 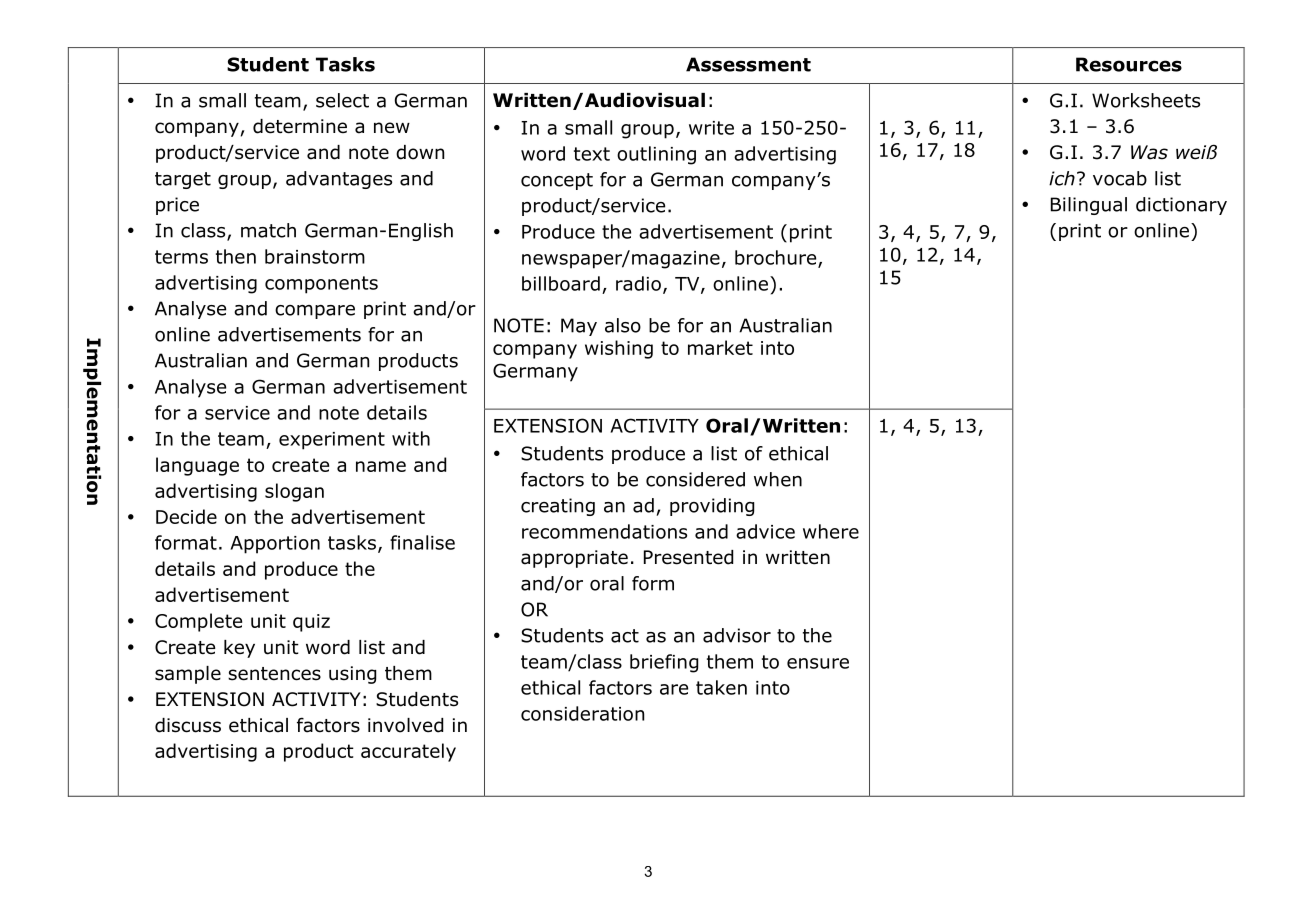 I want to click on Bilingual, so click(x=1089, y=206).
